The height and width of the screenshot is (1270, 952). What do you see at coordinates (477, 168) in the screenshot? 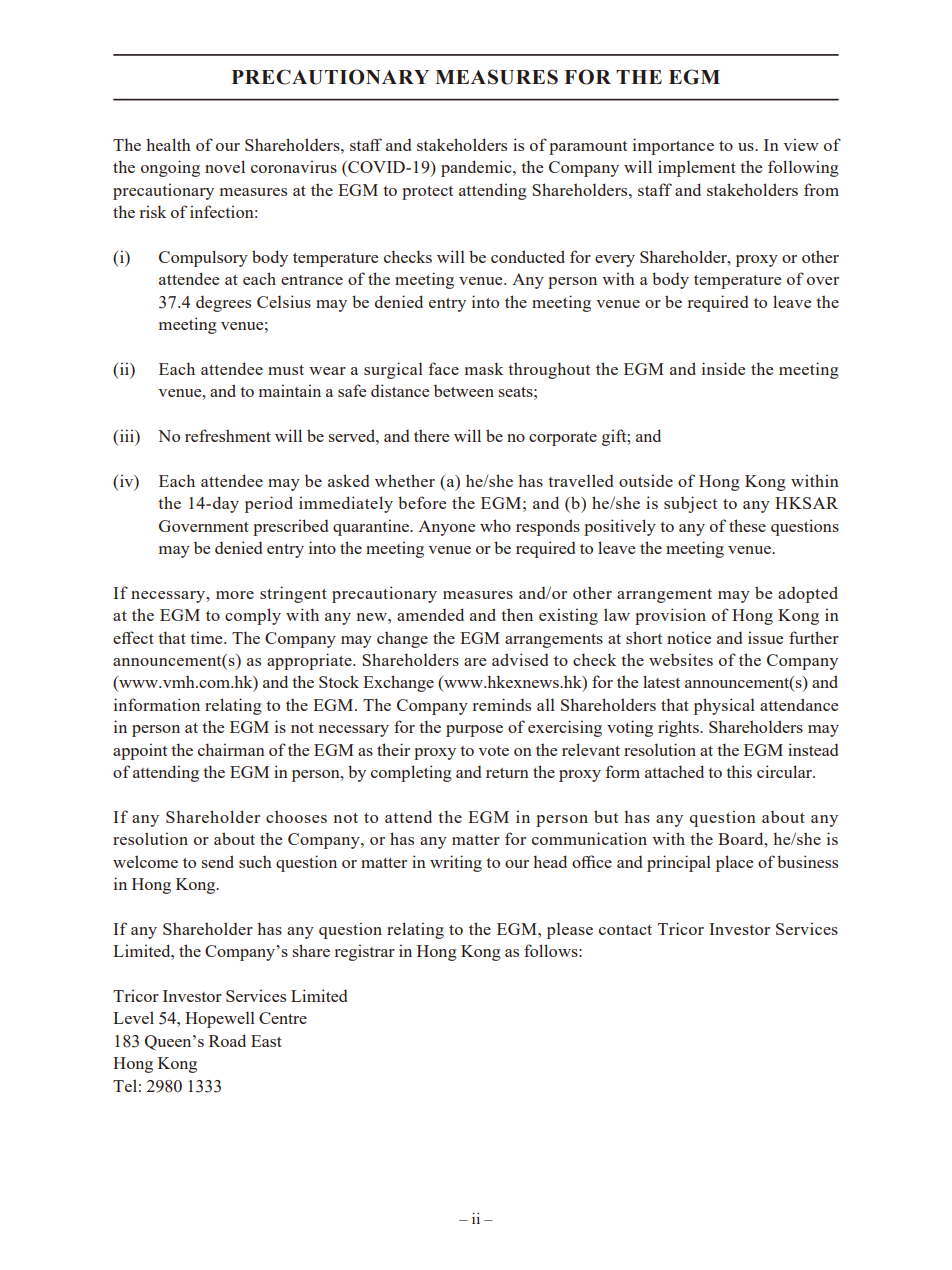
I see `pandemic` at bounding box center [477, 168].
